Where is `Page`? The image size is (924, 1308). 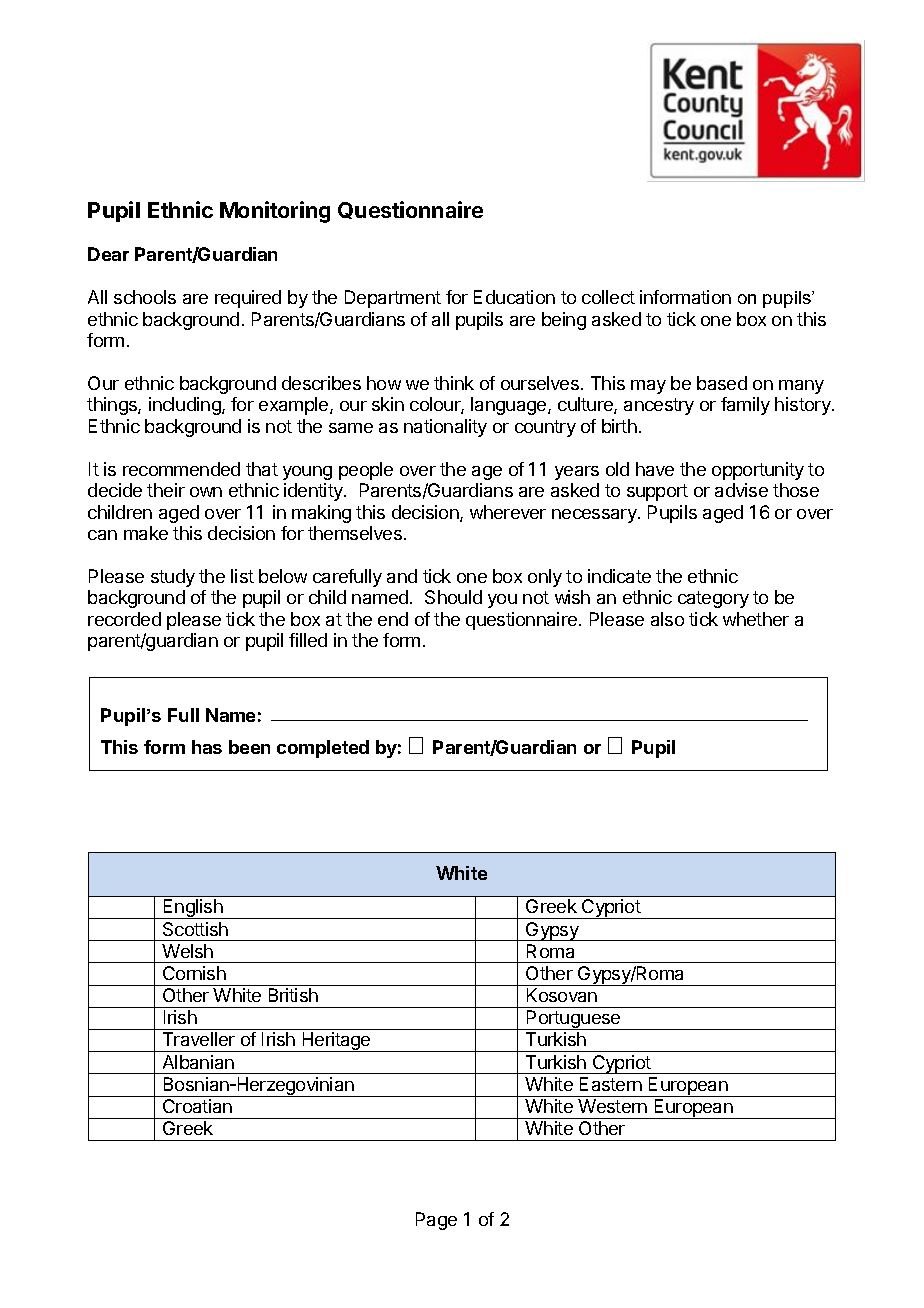
Page is located at coordinates (436, 1221).
